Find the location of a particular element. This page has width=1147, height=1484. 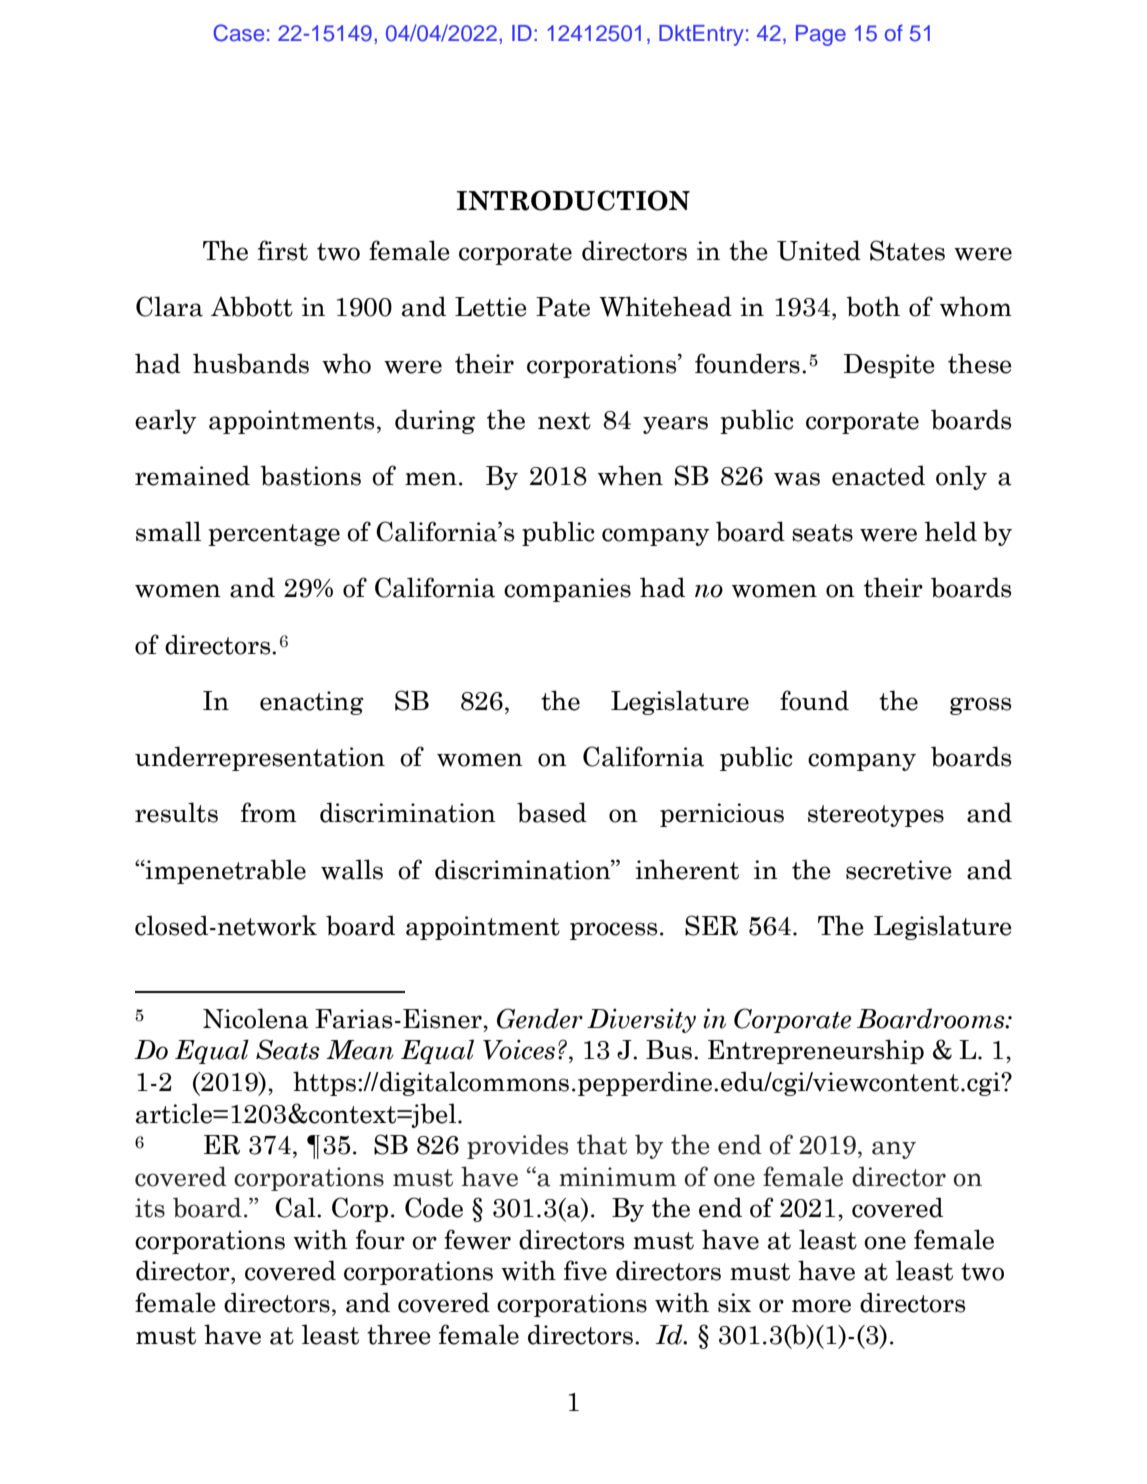

more is located at coordinates (821, 1306).
